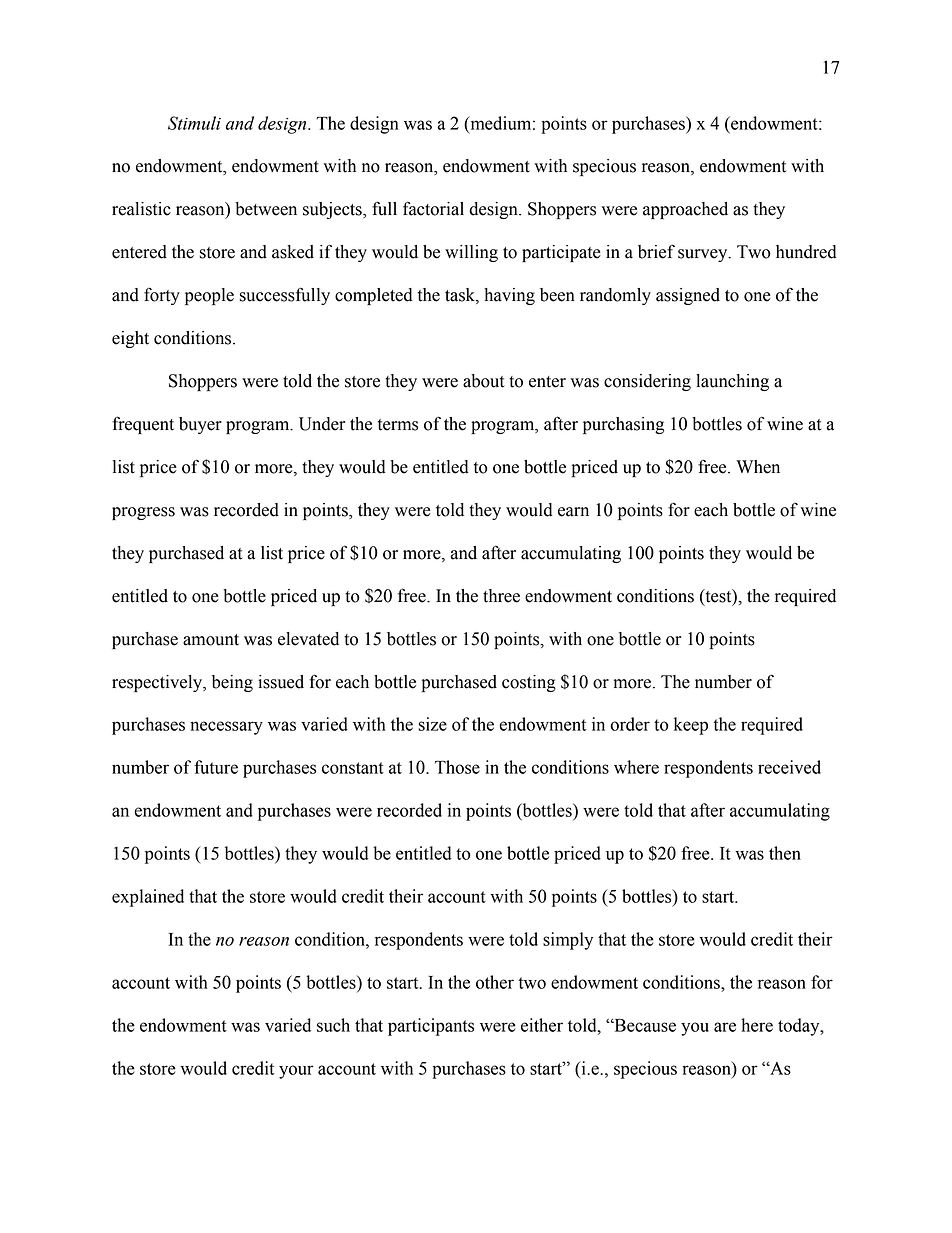 The height and width of the screenshot is (1233, 952). What do you see at coordinates (785, 853) in the screenshot?
I see `then` at bounding box center [785, 853].
